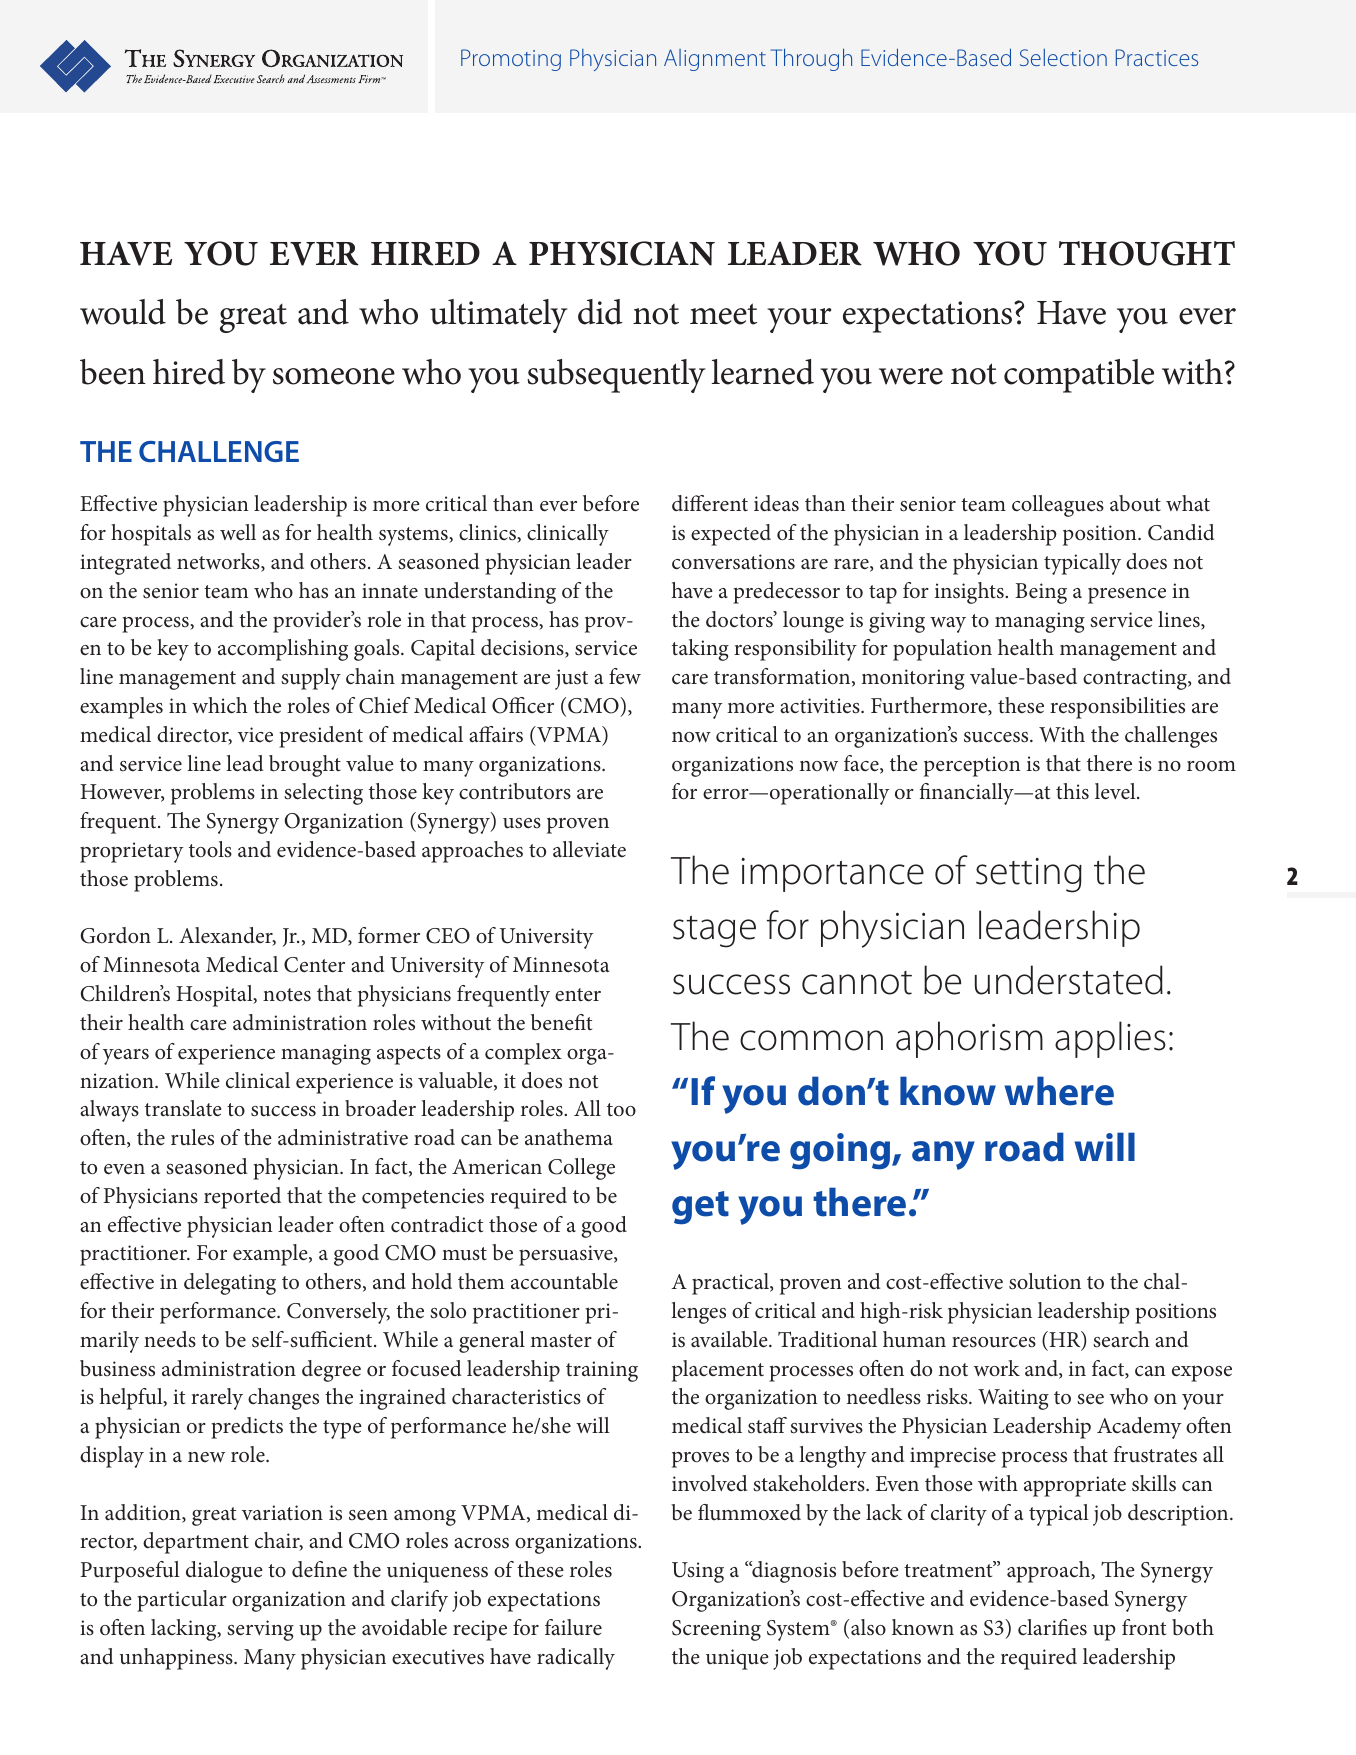 This screenshot has height=1755, width=1356. What do you see at coordinates (700, 1208) in the screenshot?
I see `get` at bounding box center [700, 1208].
